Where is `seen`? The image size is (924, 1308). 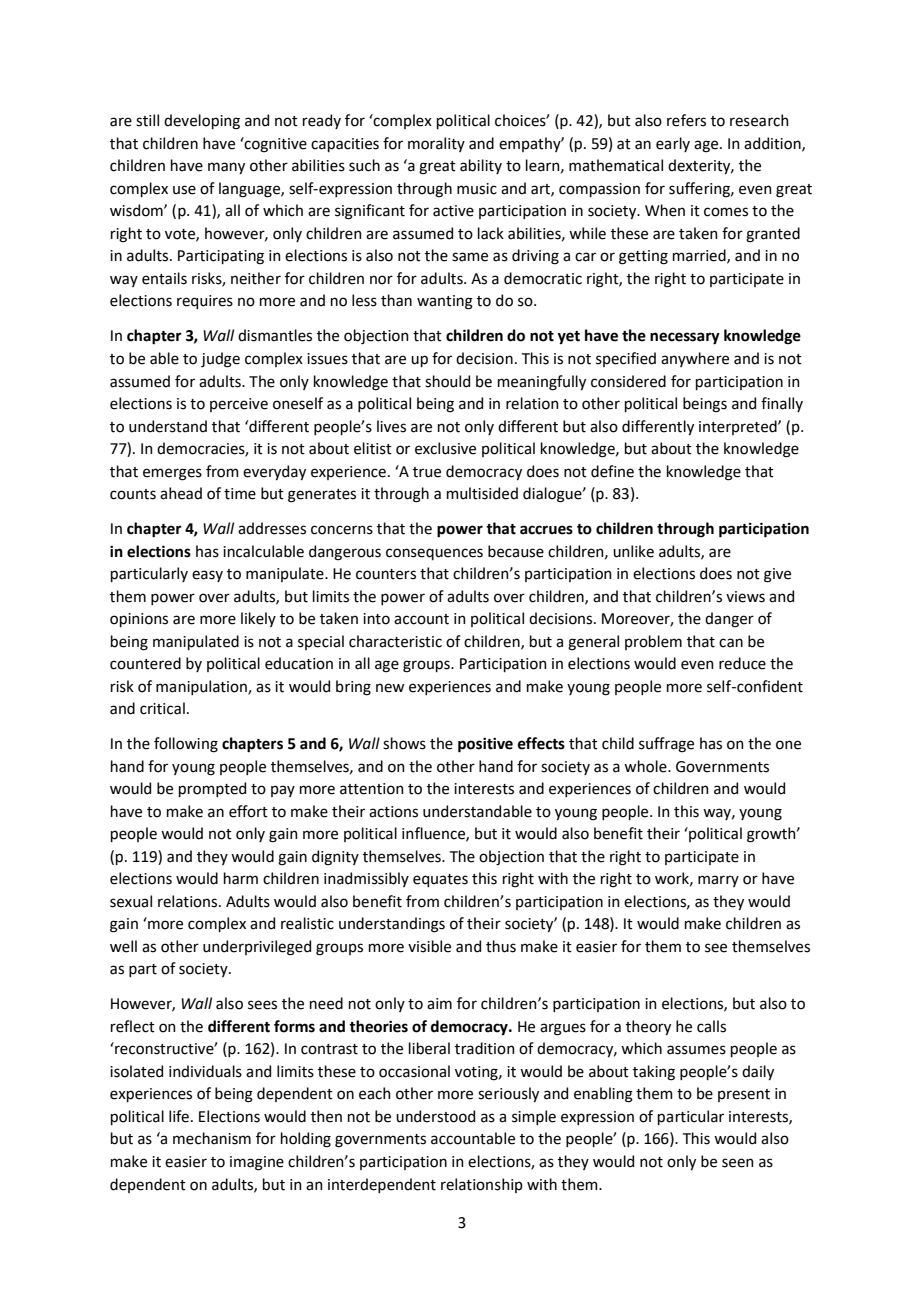 seen is located at coordinates (738, 1163).
